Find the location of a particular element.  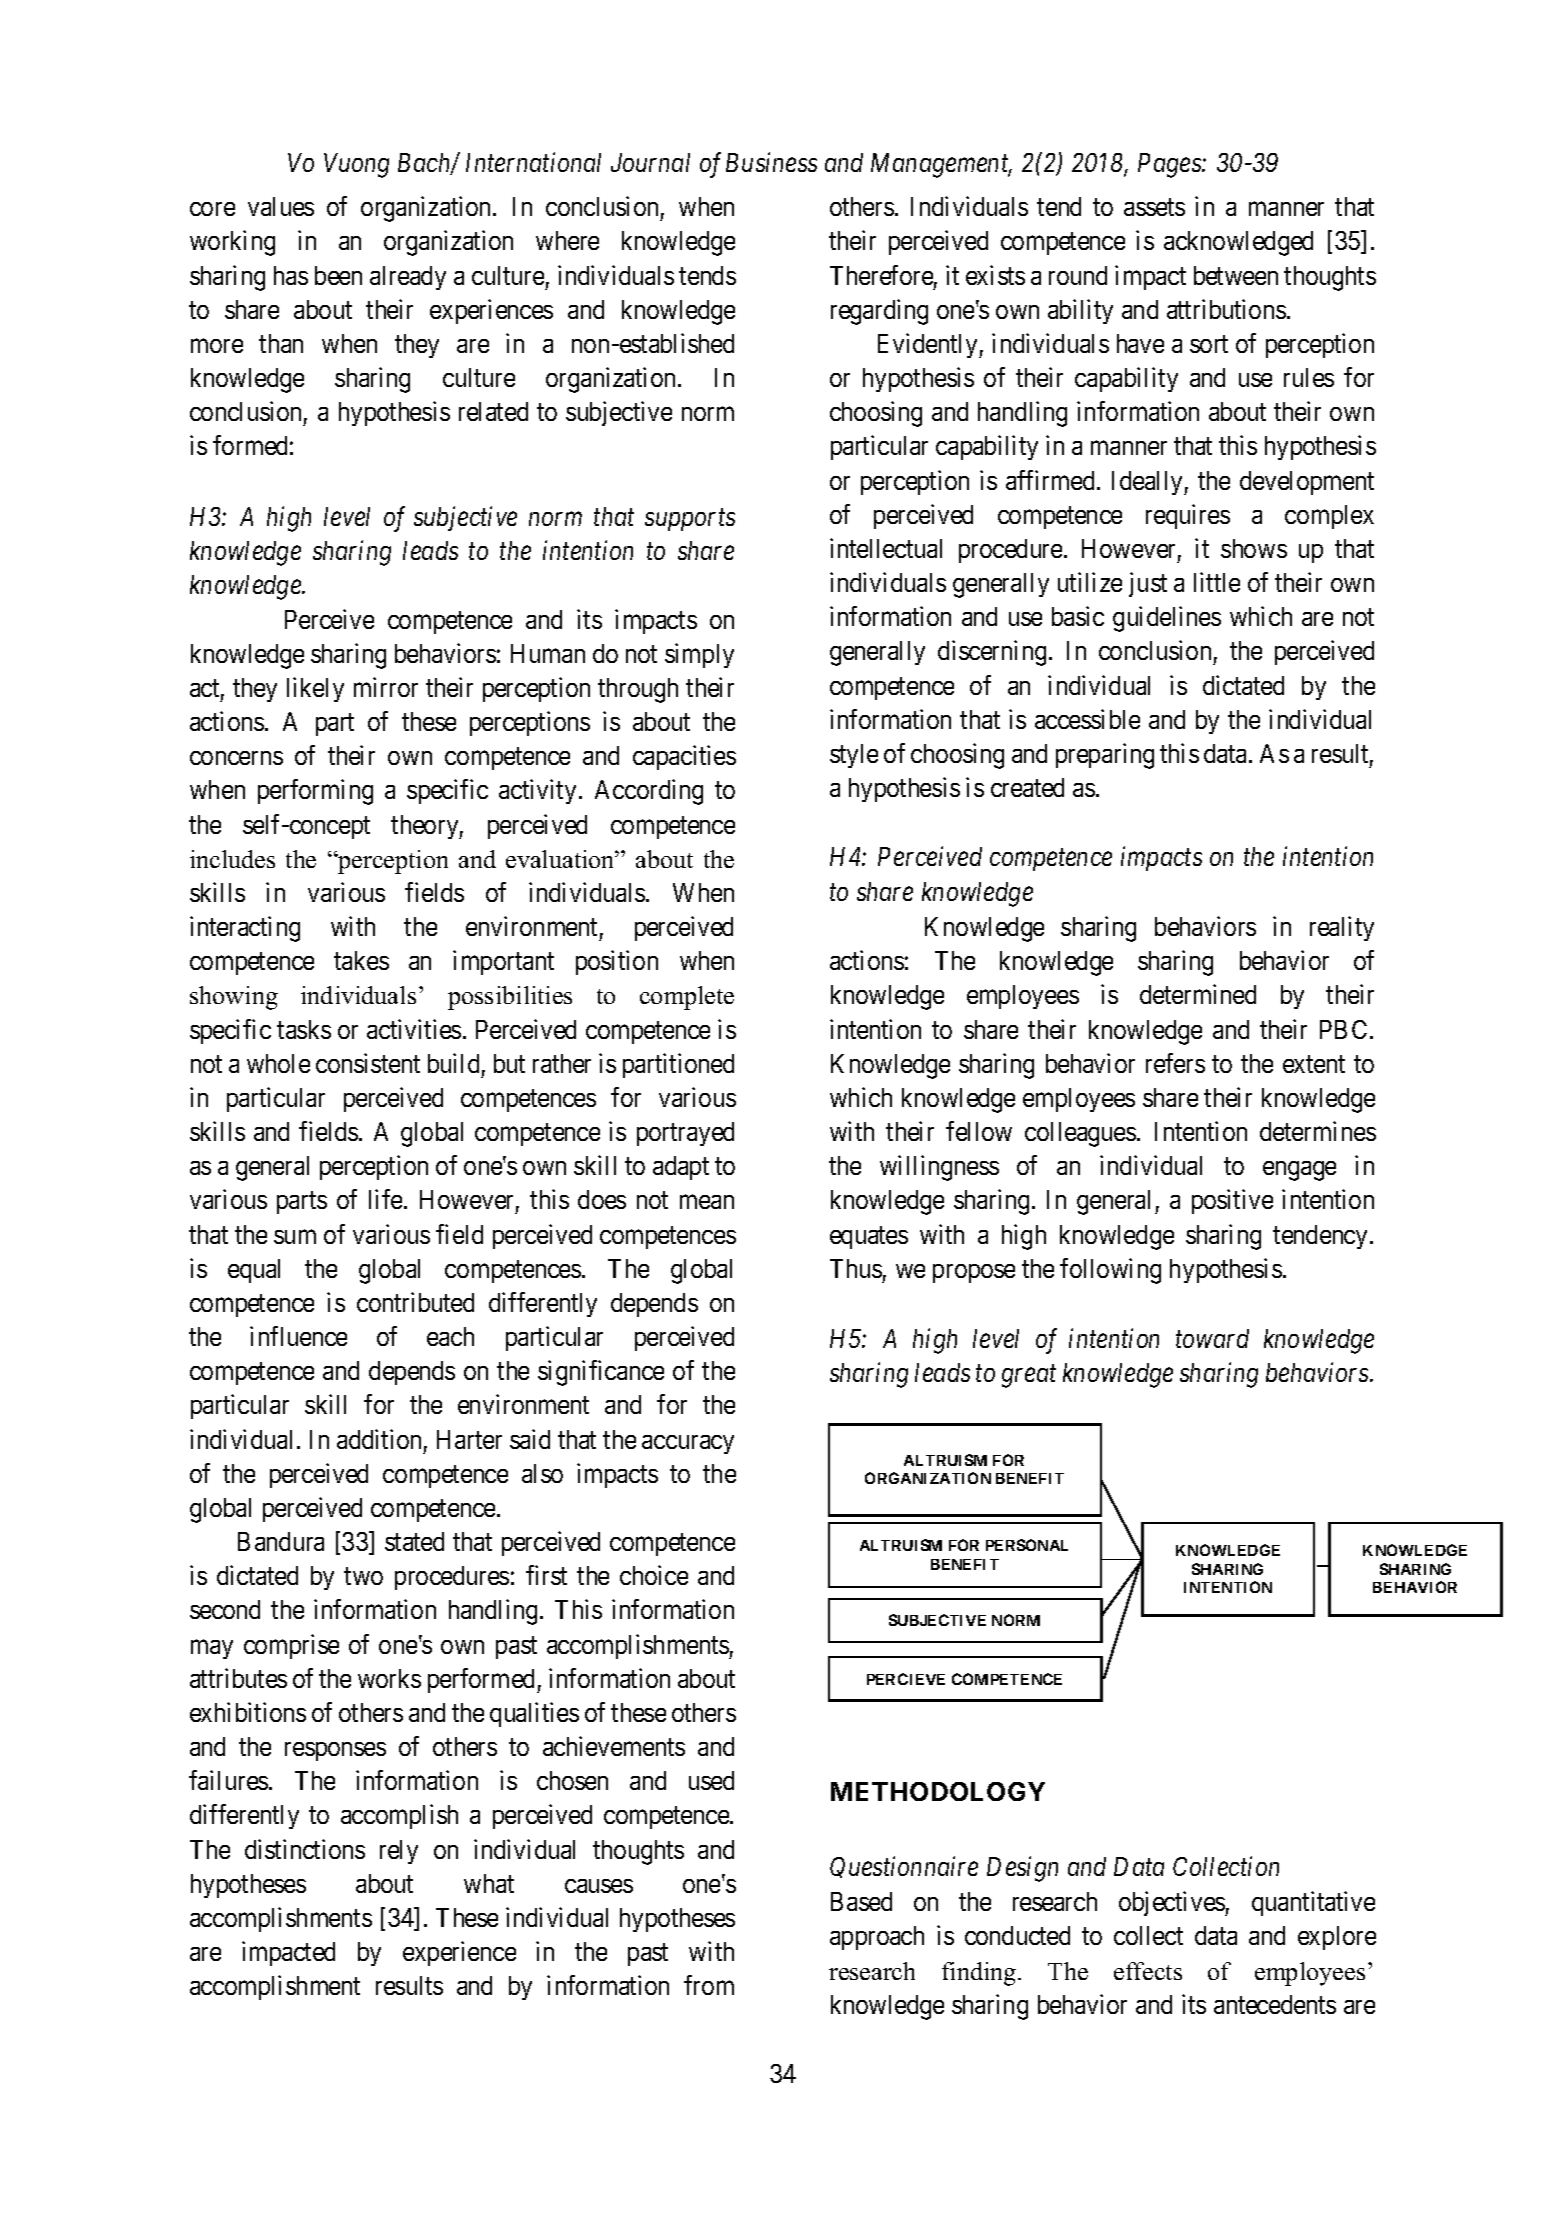

consistent is located at coordinates (368, 1063).
